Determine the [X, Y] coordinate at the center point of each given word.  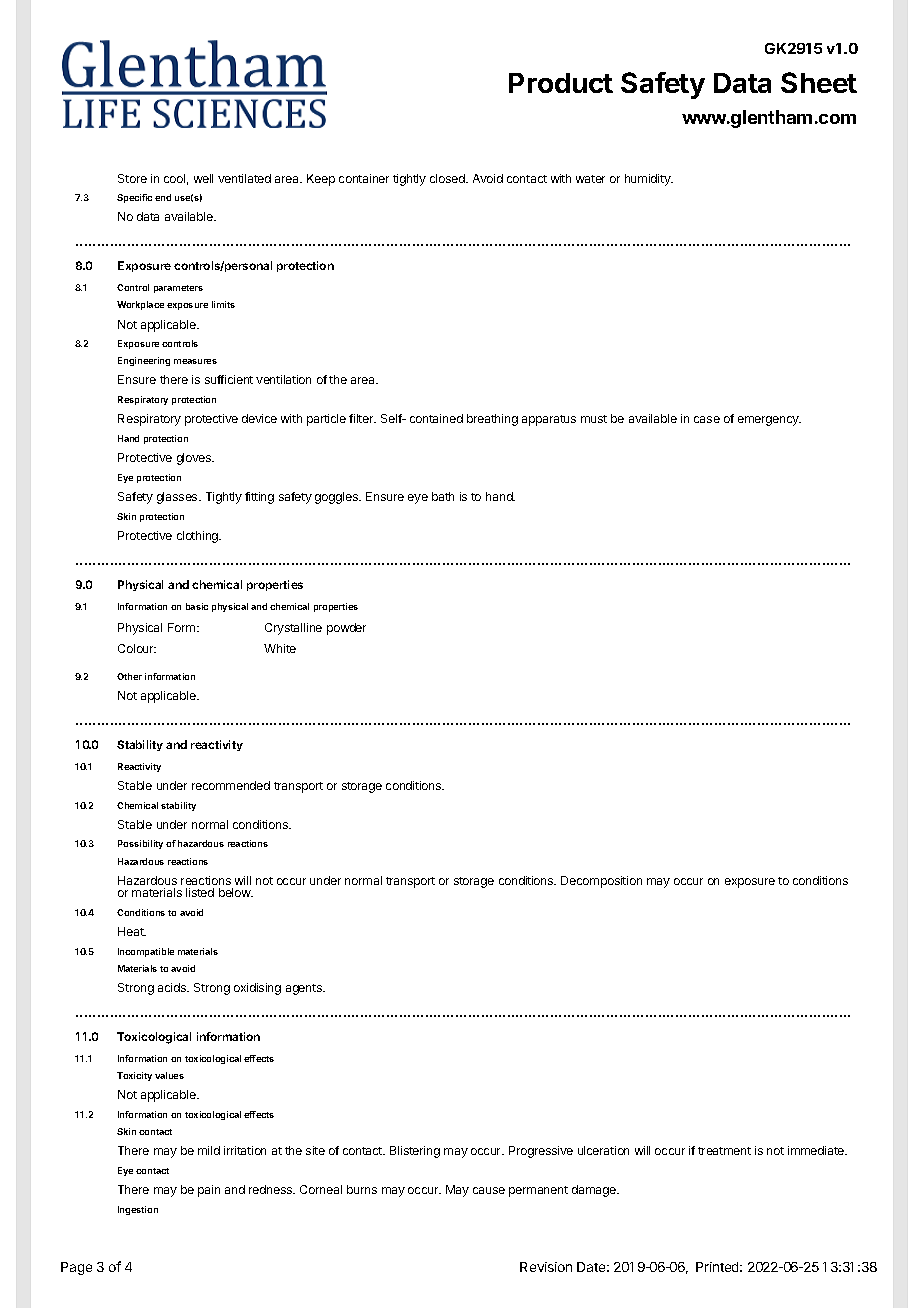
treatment [724, 1151]
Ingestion [138, 1210]
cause [489, 1190]
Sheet [819, 82]
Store [132, 178]
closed [448, 178]
